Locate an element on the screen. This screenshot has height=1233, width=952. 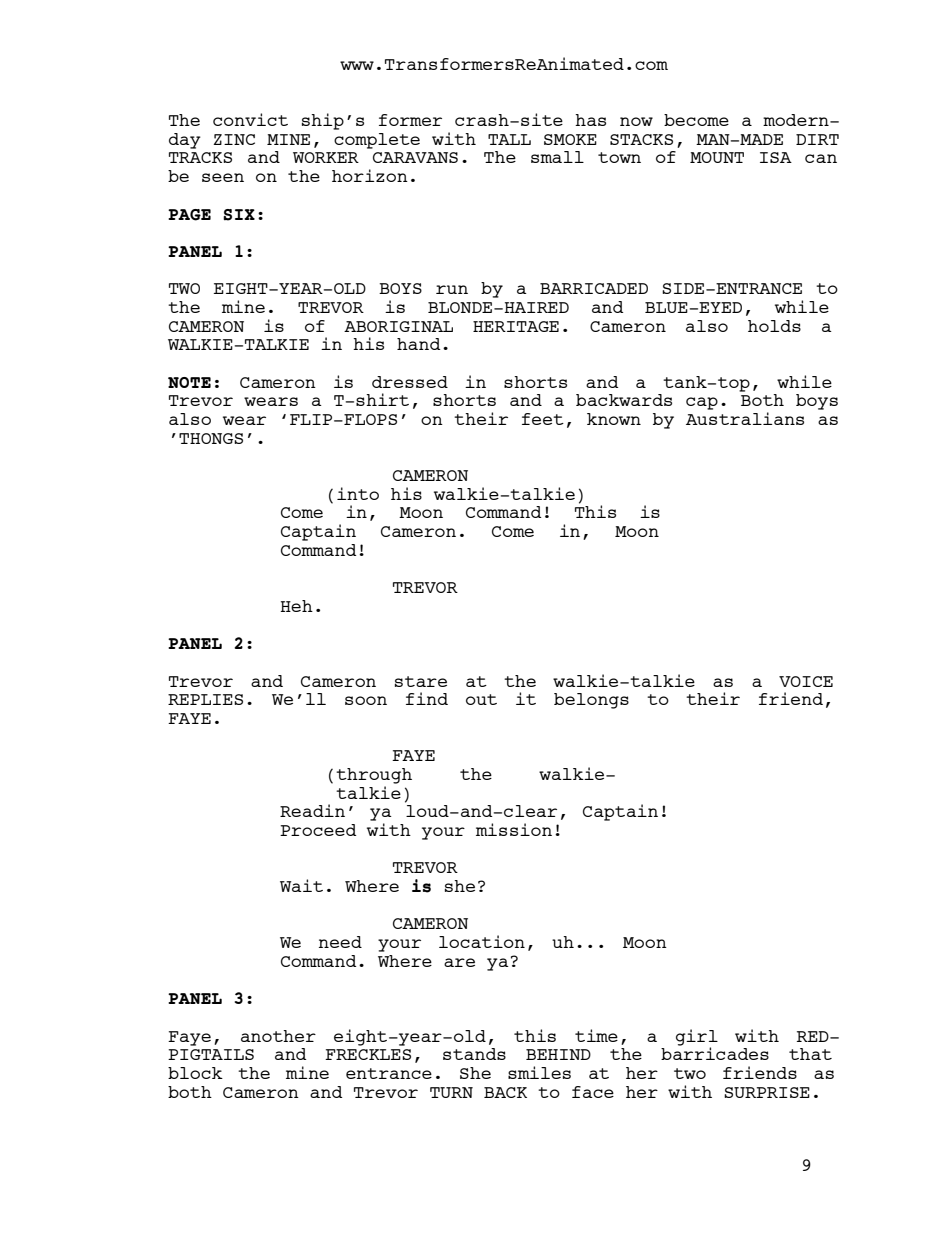
stands is located at coordinates (474, 1054).
